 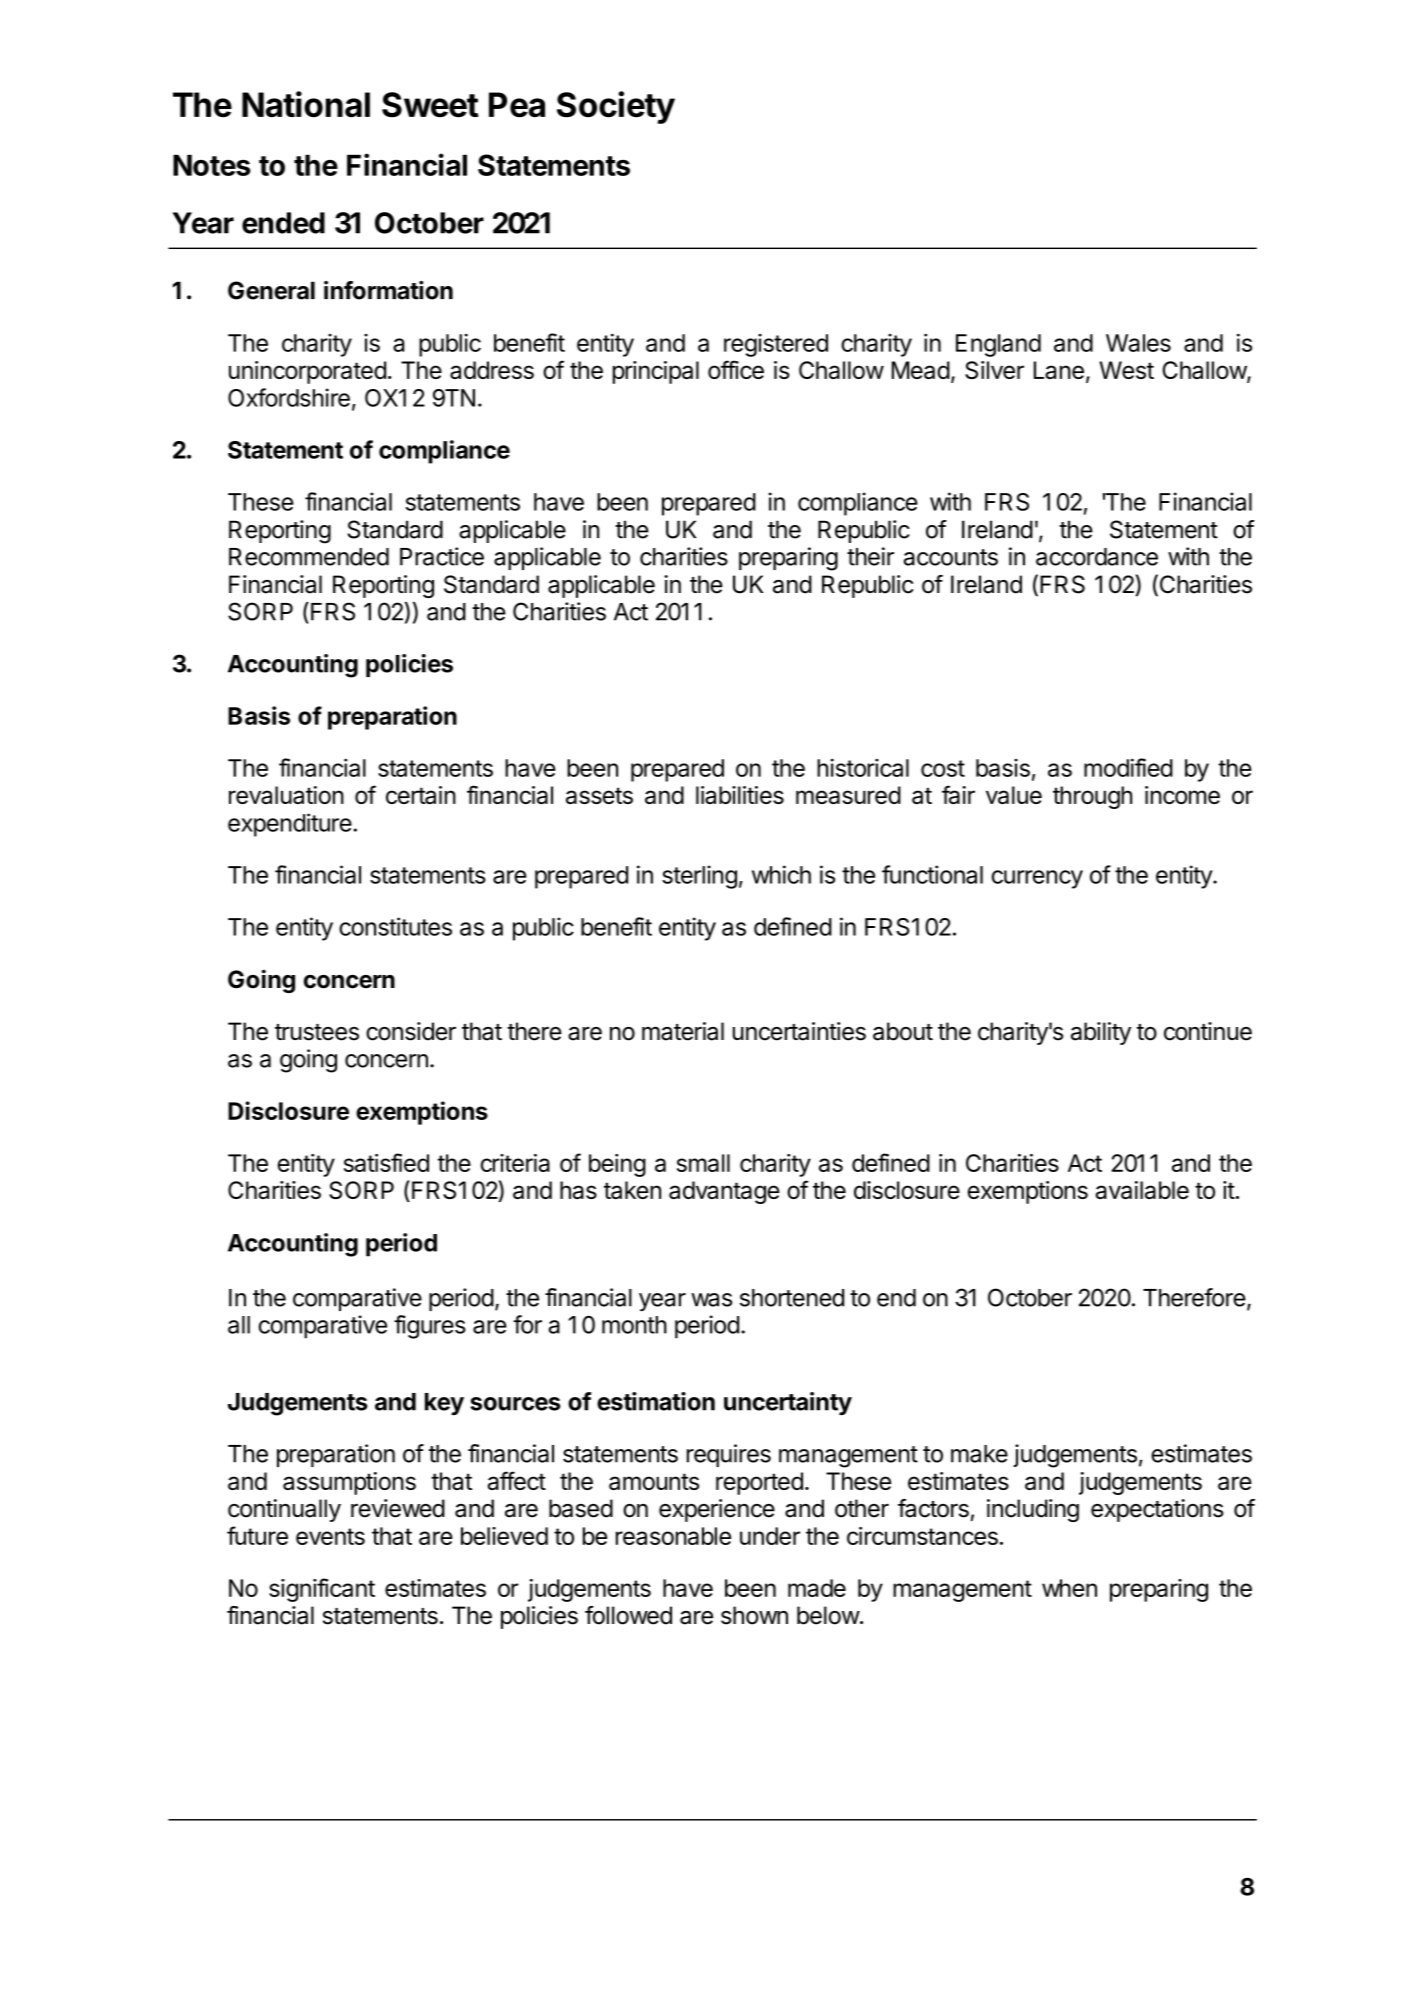 I want to click on Wales, so click(x=1138, y=343).
